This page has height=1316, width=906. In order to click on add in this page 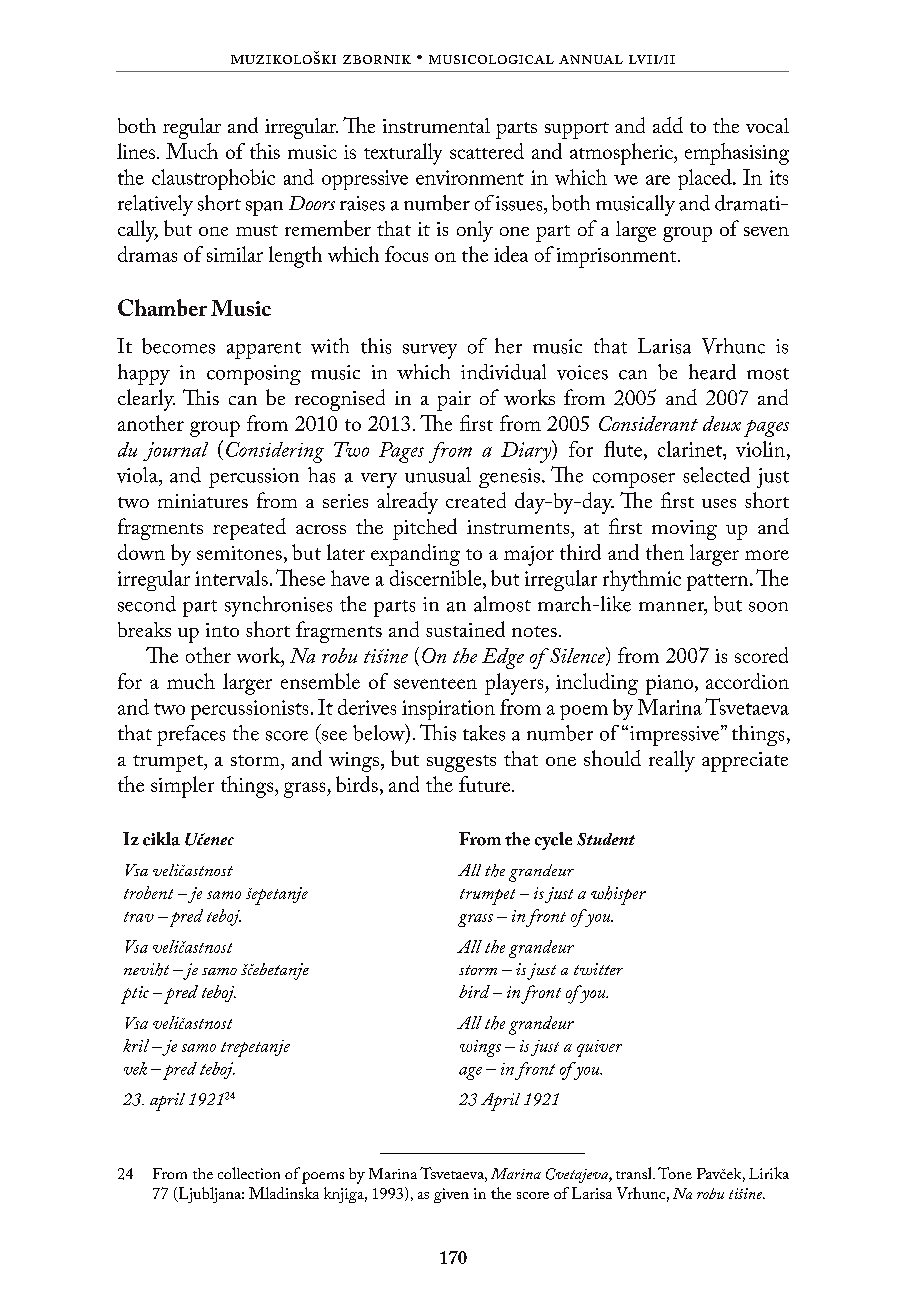, I will do `click(668, 125)`.
